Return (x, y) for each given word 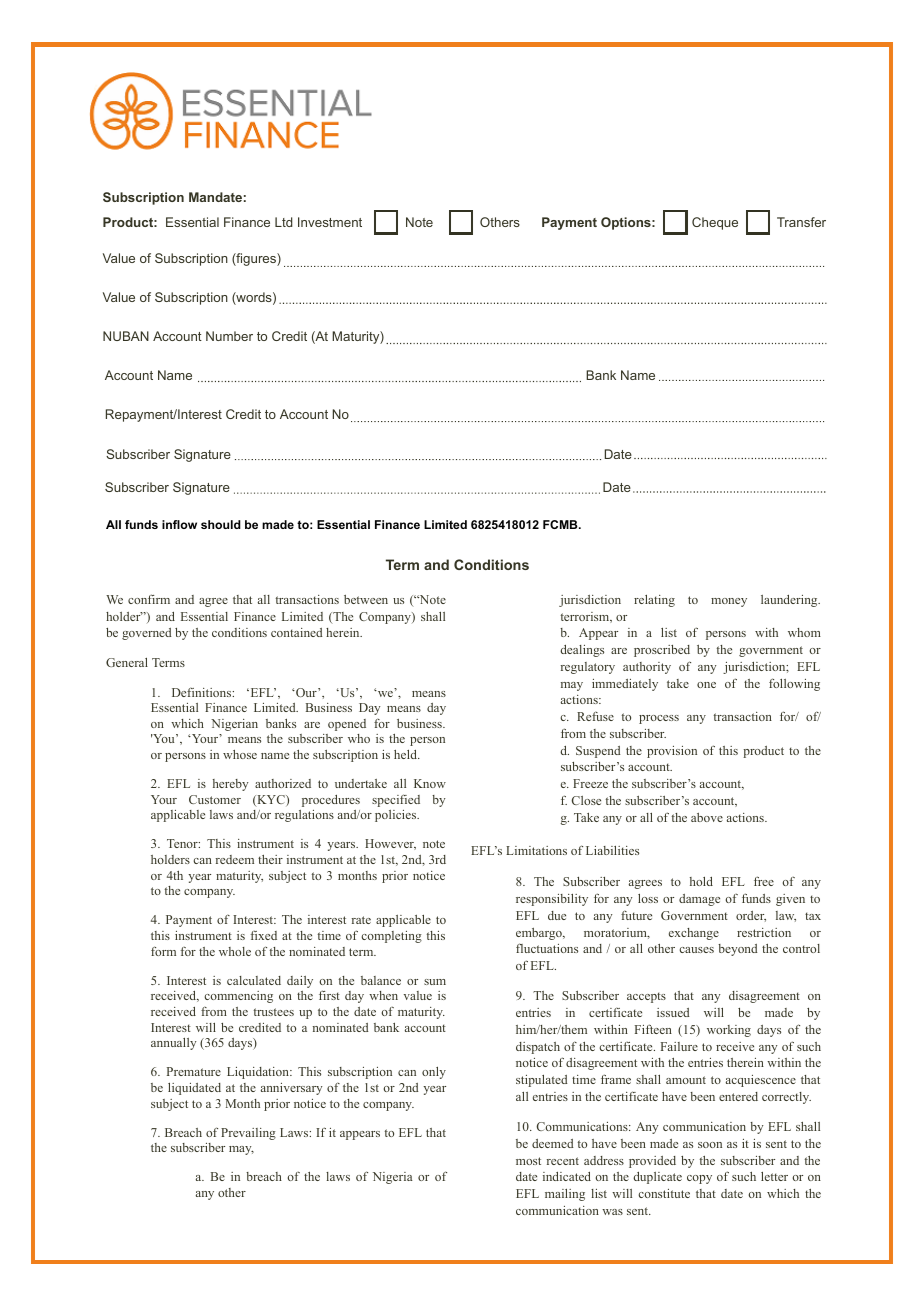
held (406, 754)
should (221, 524)
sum (435, 982)
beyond (738, 950)
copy (699, 1179)
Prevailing (248, 1134)
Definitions (203, 692)
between (366, 599)
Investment (330, 222)
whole (235, 951)
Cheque (715, 223)
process (659, 719)
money (729, 602)
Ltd (284, 222)
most (528, 1161)
